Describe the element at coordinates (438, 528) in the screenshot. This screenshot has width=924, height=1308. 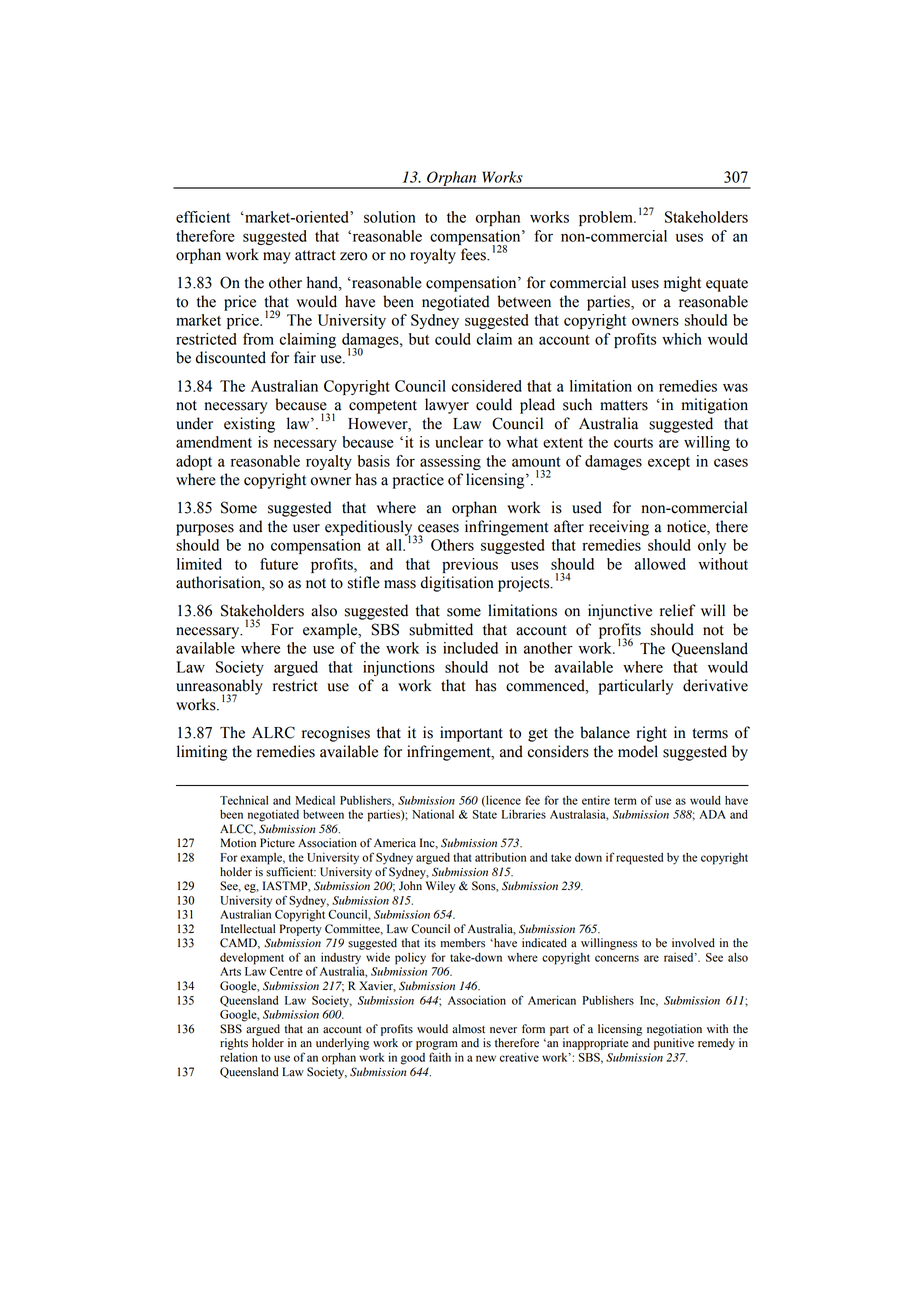
I see `ceases` at that location.
